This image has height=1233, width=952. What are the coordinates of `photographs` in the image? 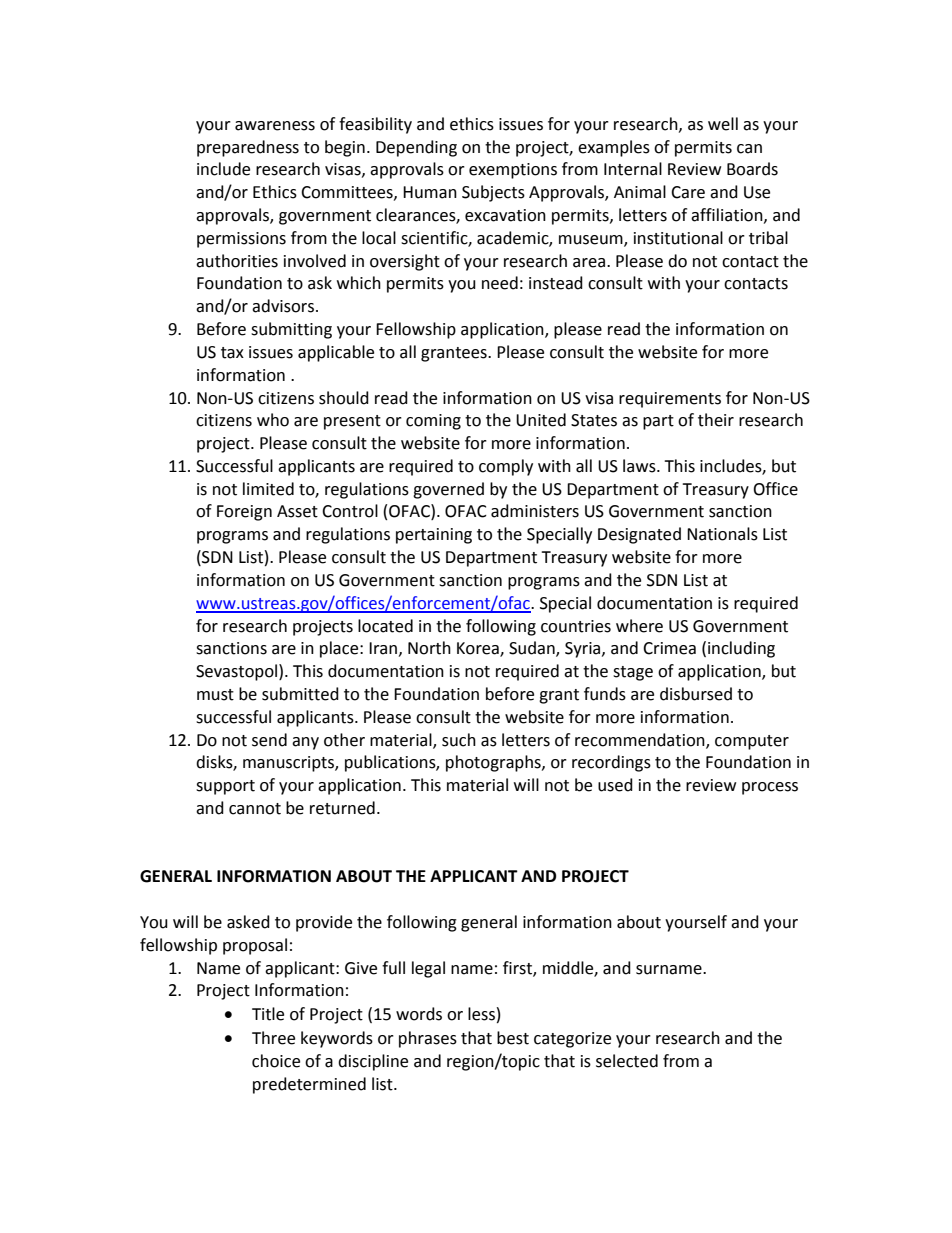 It's located at (494, 763).
